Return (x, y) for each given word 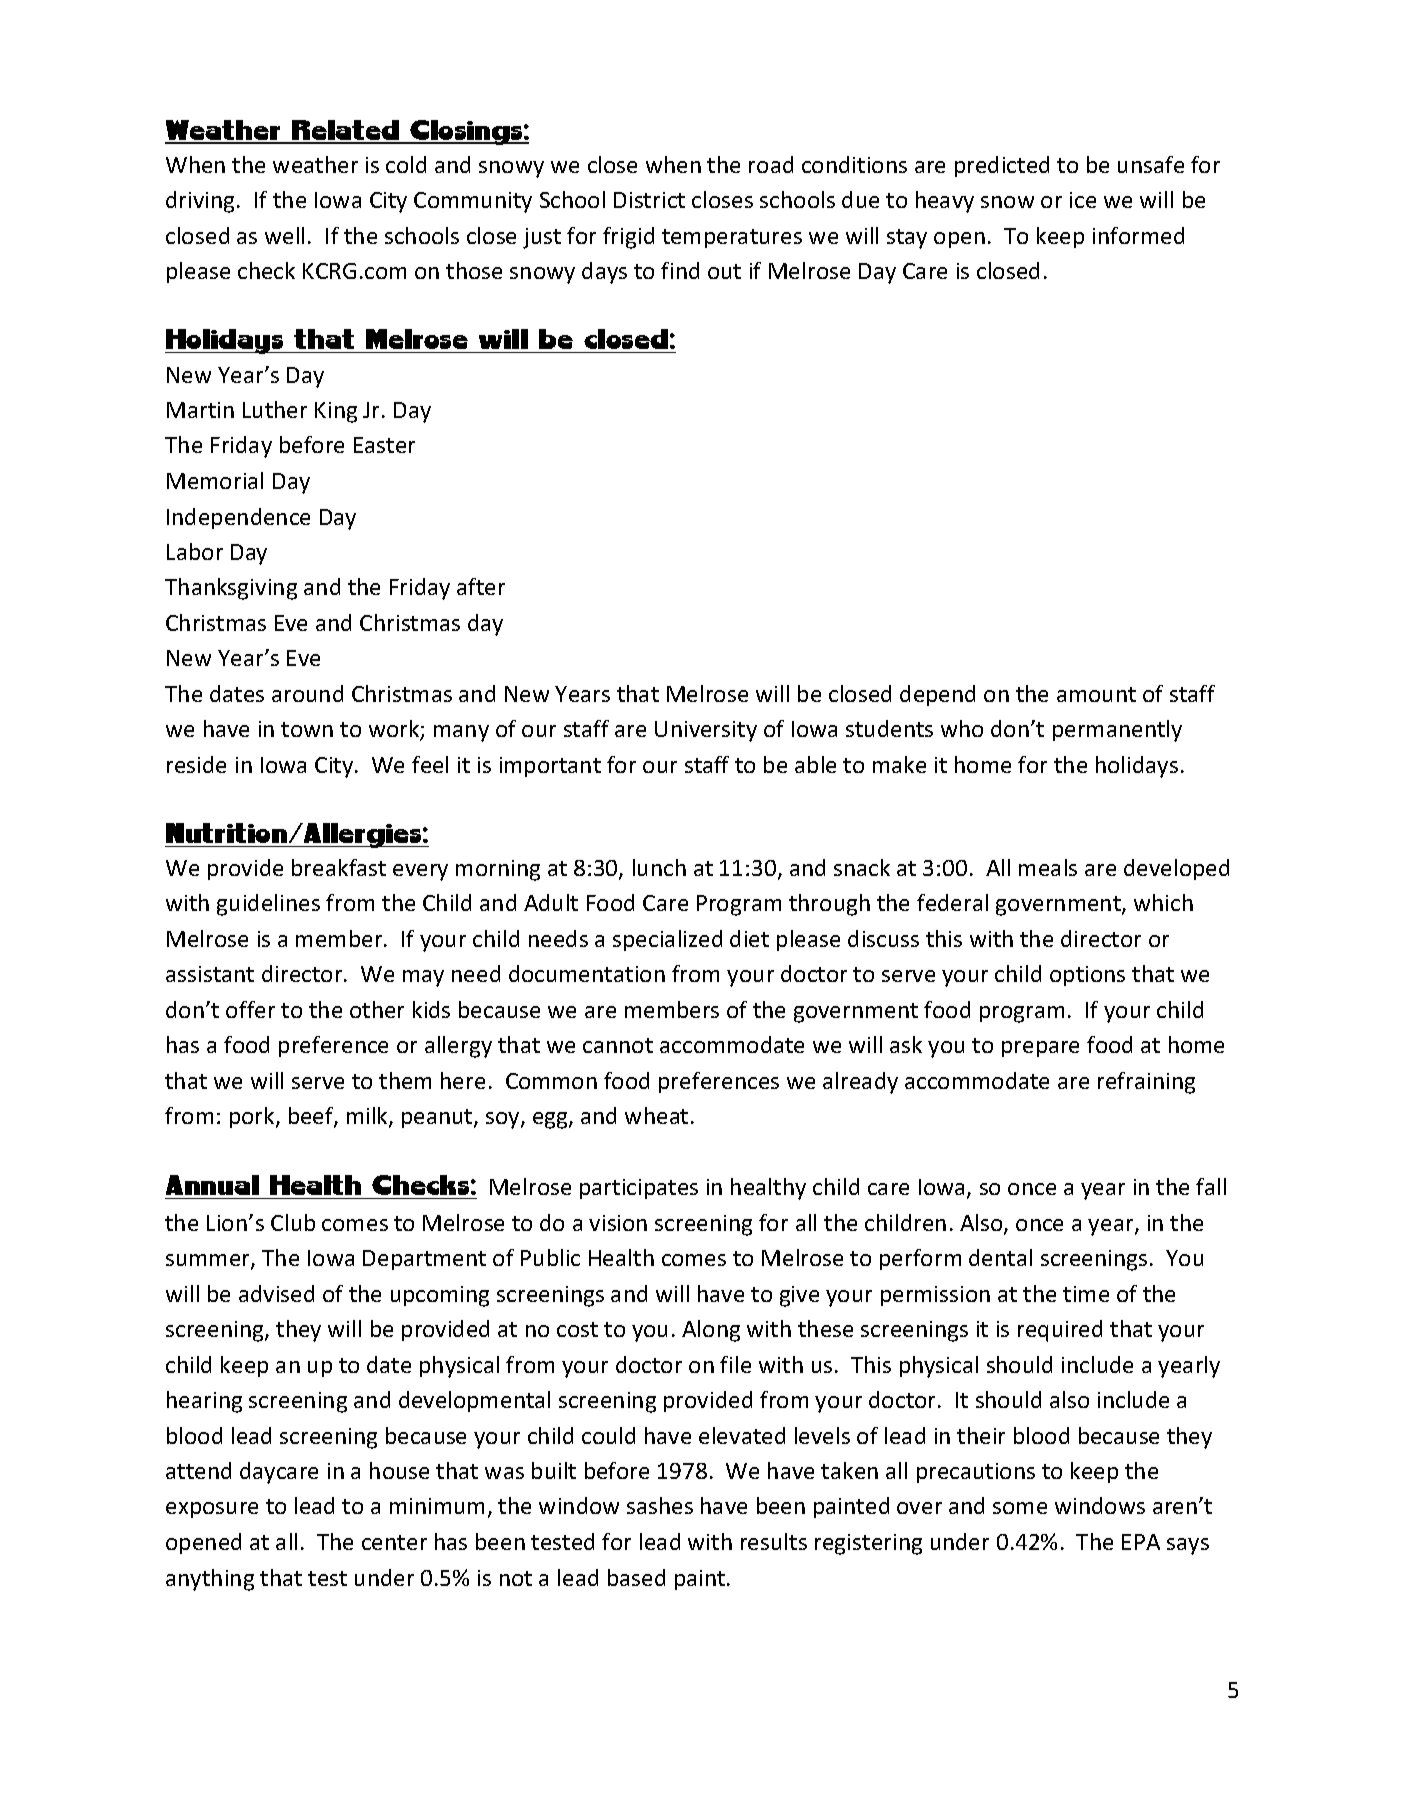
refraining (1146, 1083)
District (649, 200)
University (706, 731)
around (307, 693)
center (394, 1542)
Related (346, 131)
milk (368, 1117)
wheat (656, 1115)
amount (1096, 694)
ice (1083, 200)
